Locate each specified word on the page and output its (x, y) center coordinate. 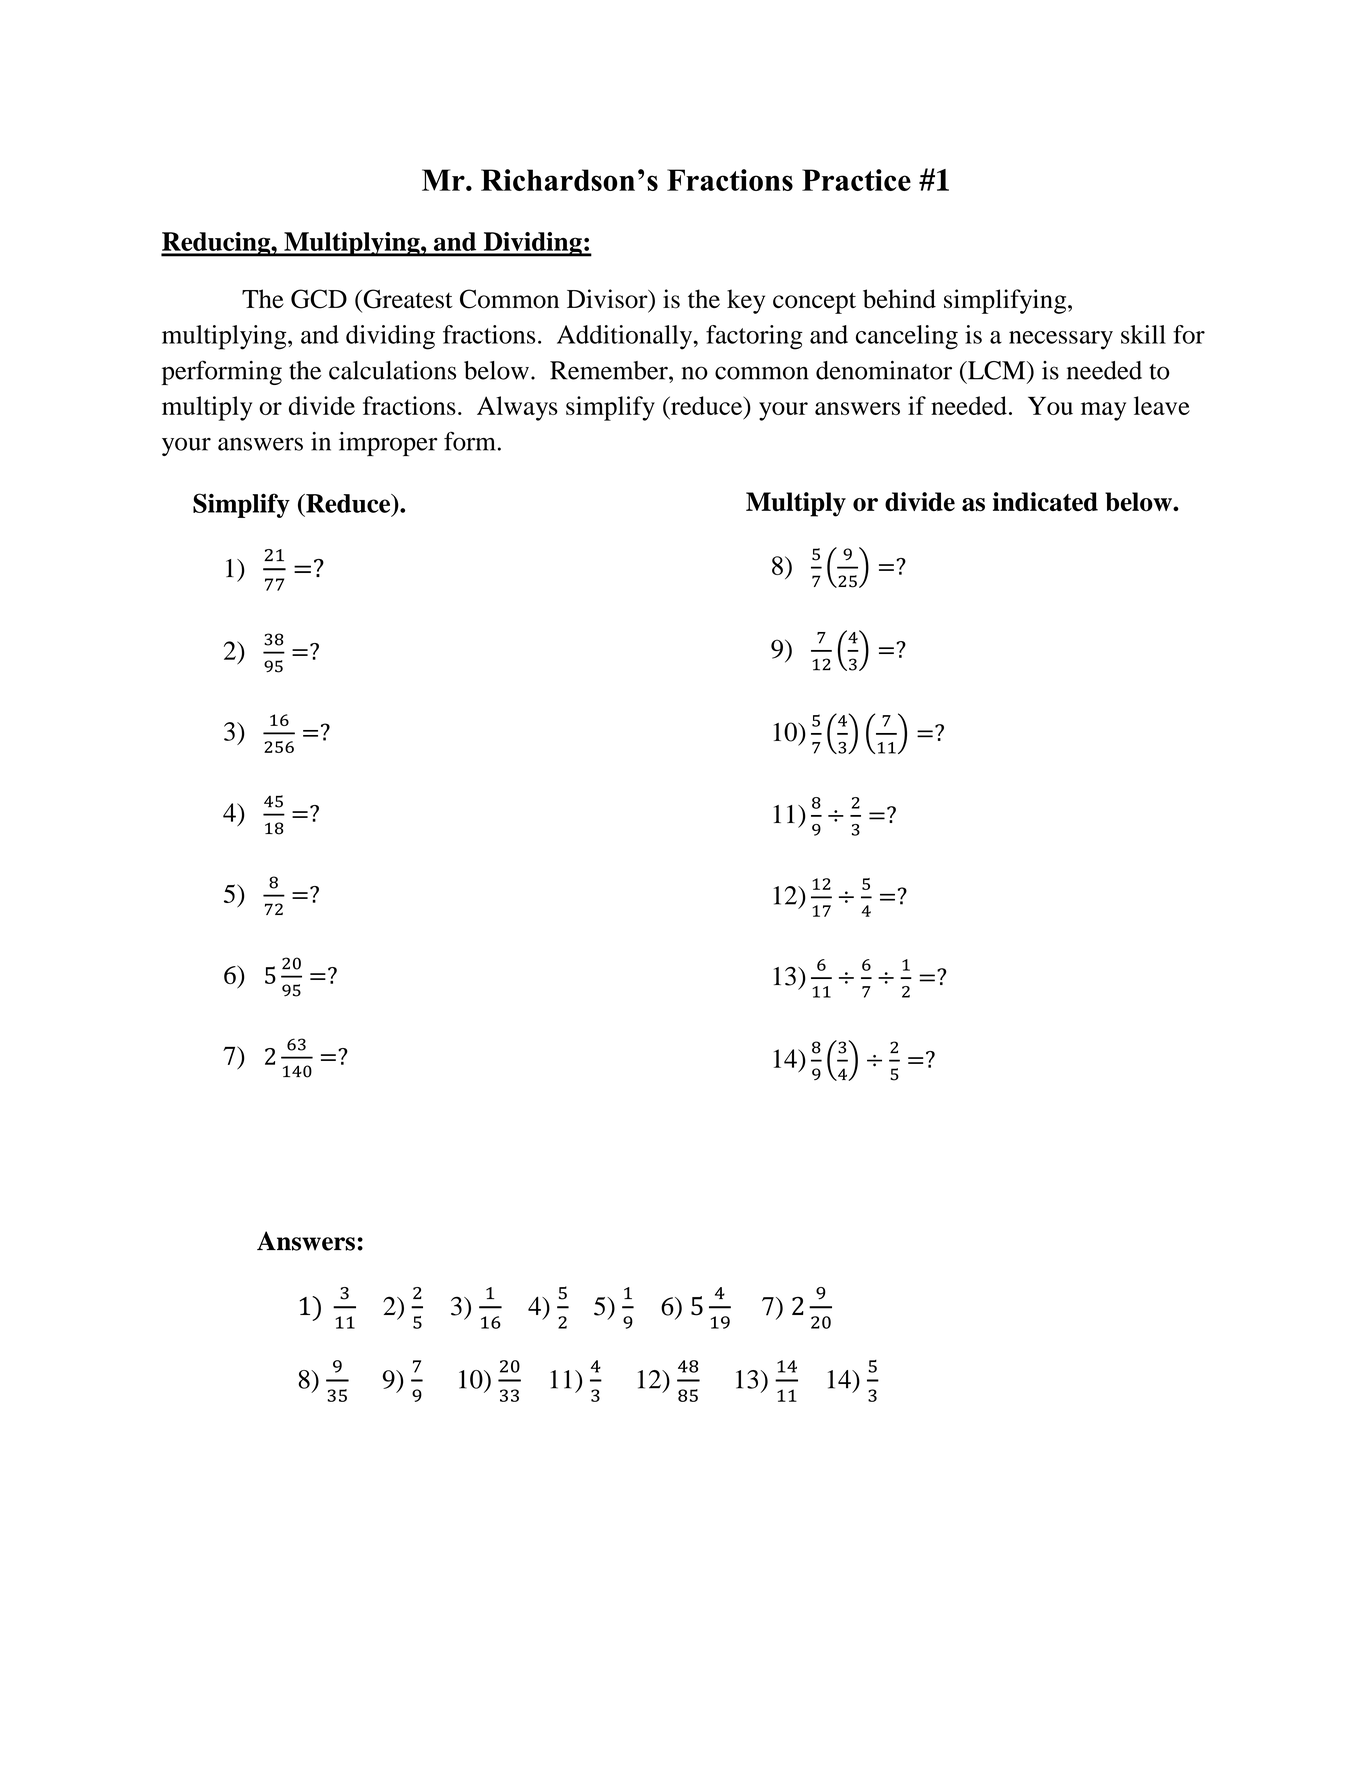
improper (388, 444)
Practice (856, 180)
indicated (1045, 501)
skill (1143, 334)
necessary (1061, 340)
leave (1162, 405)
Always (517, 408)
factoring (754, 337)
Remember (610, 370)
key (746, 301)
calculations (392, 370)
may (1103, 411)
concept (814, 303)
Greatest (407, 299)
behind (899, 299)
